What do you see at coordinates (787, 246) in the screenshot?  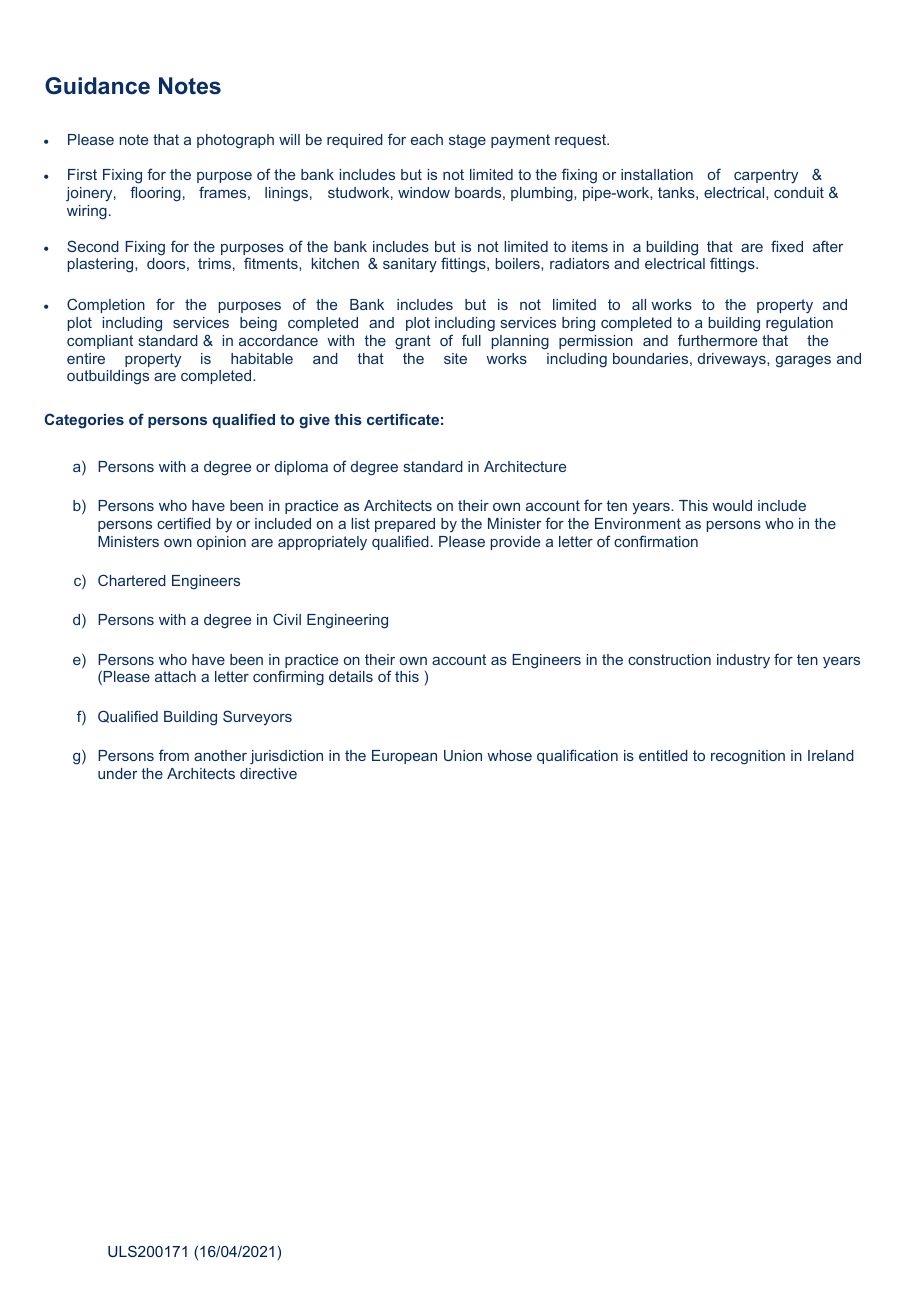 I see `fixed` at bounding box center [787, 246].
